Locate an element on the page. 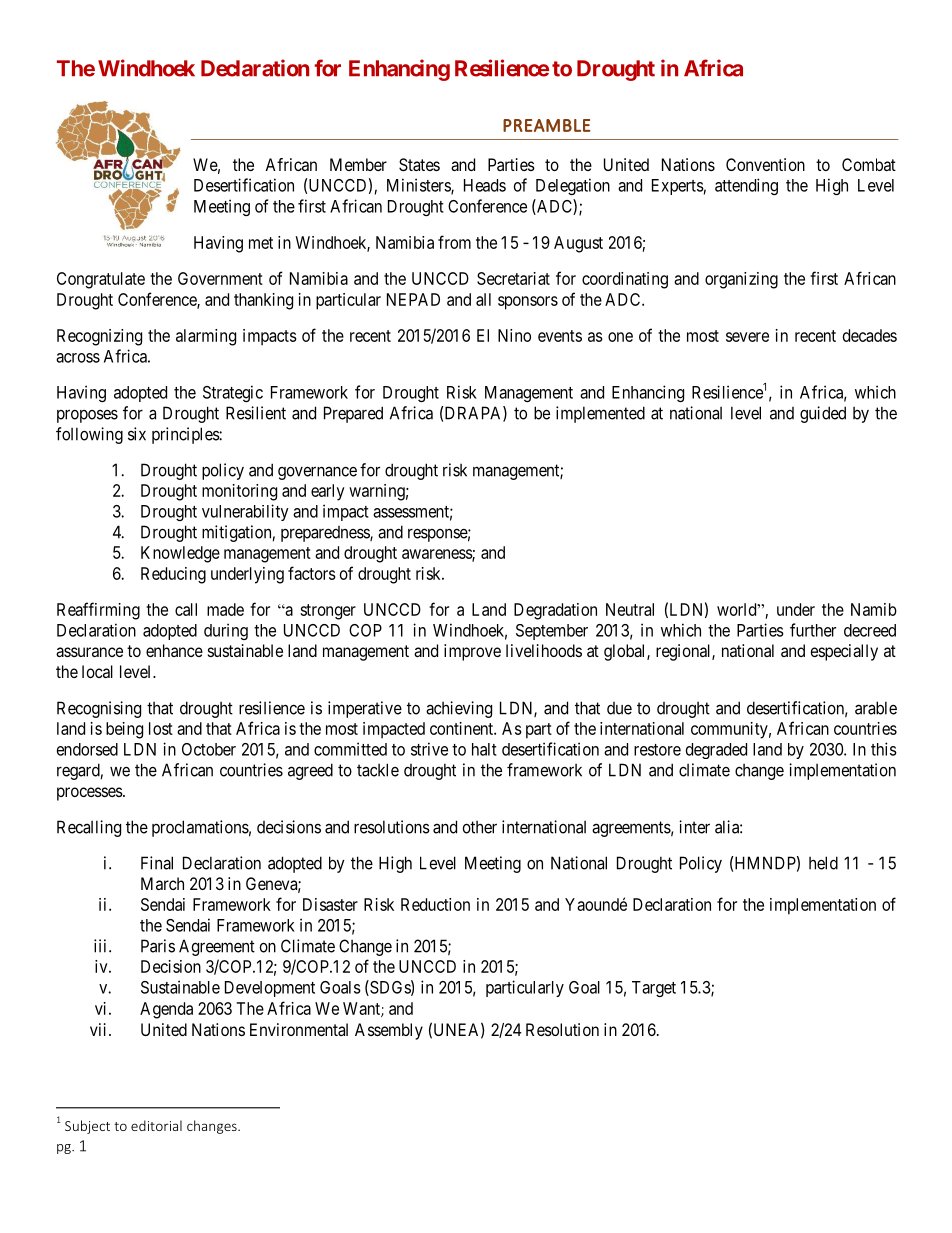 The height and width of the page is (1233, 952). Heads is located at coordinates (485, 185).
